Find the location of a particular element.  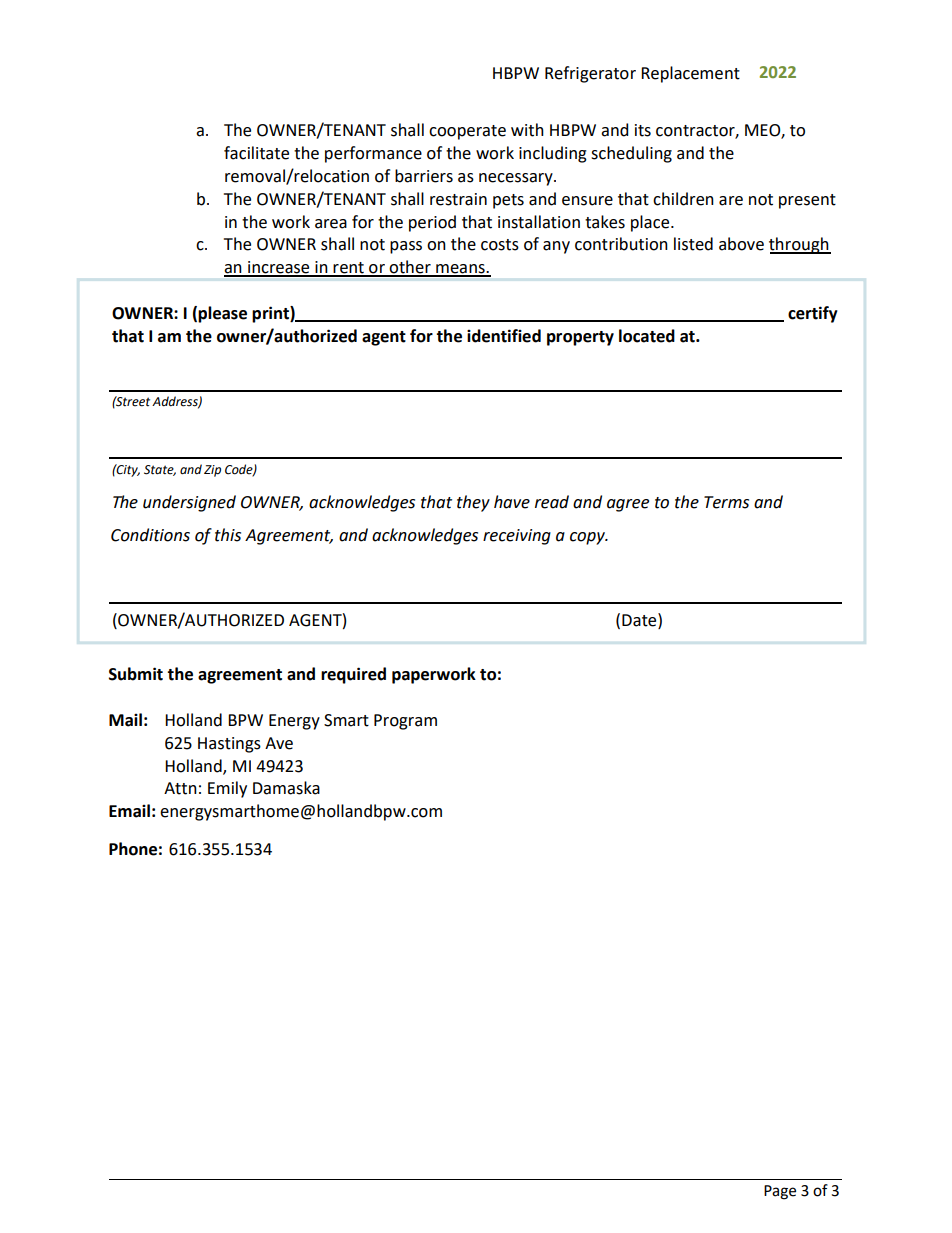

Program is located at coordinates (405, 722).
